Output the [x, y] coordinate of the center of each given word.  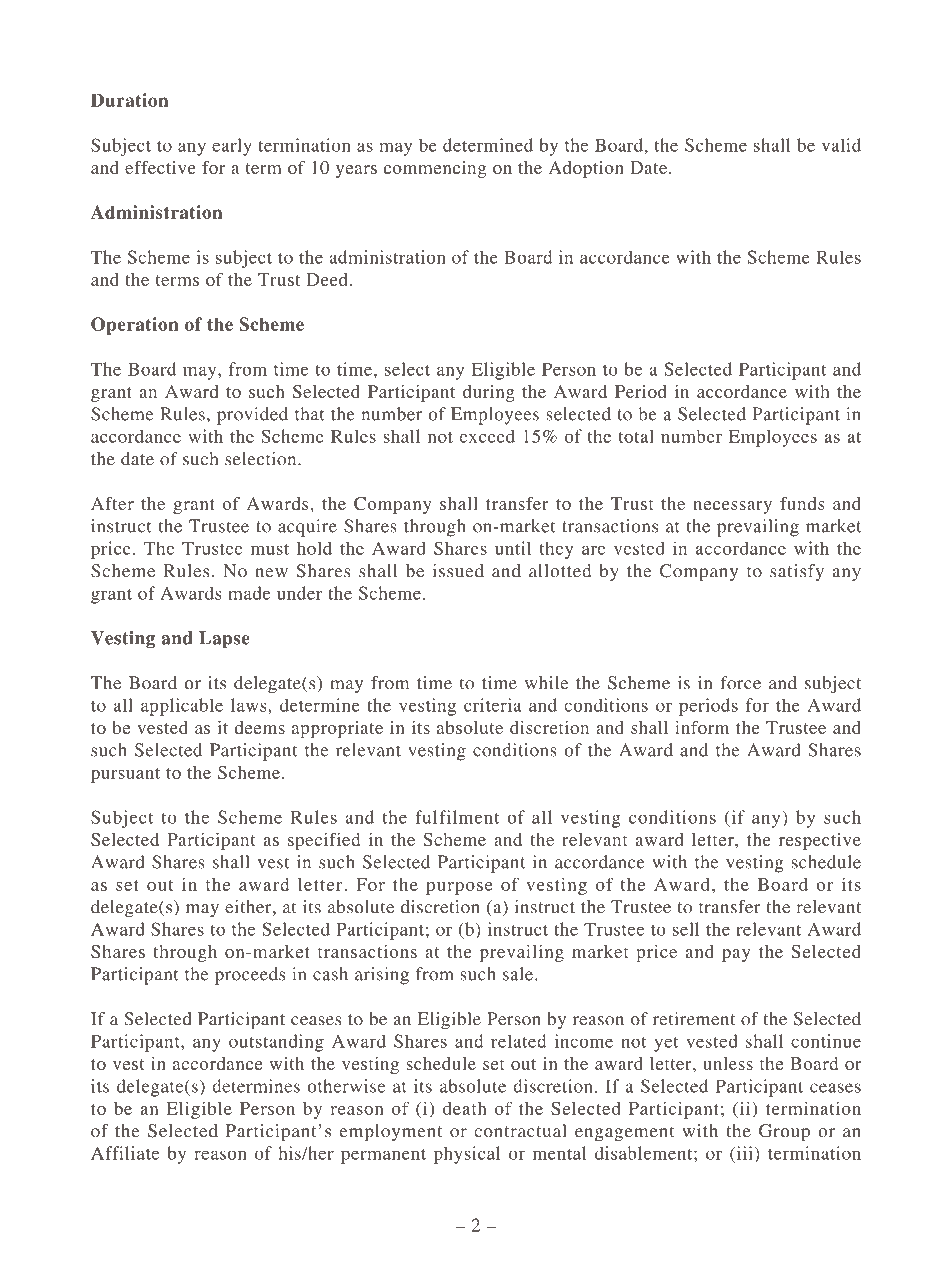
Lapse [224, 639]
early [232, 147]
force [740, 683]
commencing [435, 169]
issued [458, 571]
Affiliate [125, 1153]
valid [841, 145]
